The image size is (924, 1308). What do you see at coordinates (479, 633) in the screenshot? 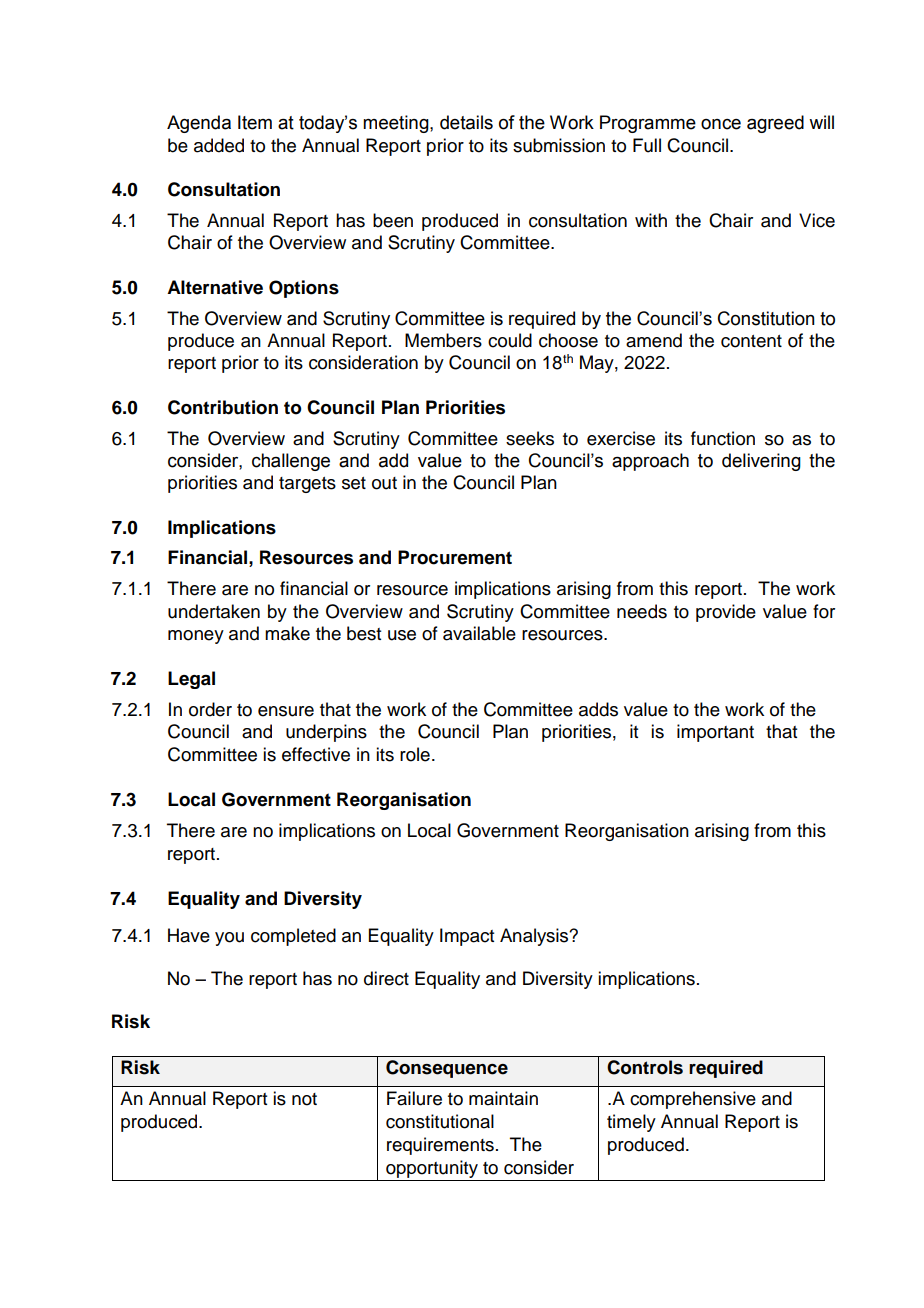
I see `available` at bounding box center [479, 633].
